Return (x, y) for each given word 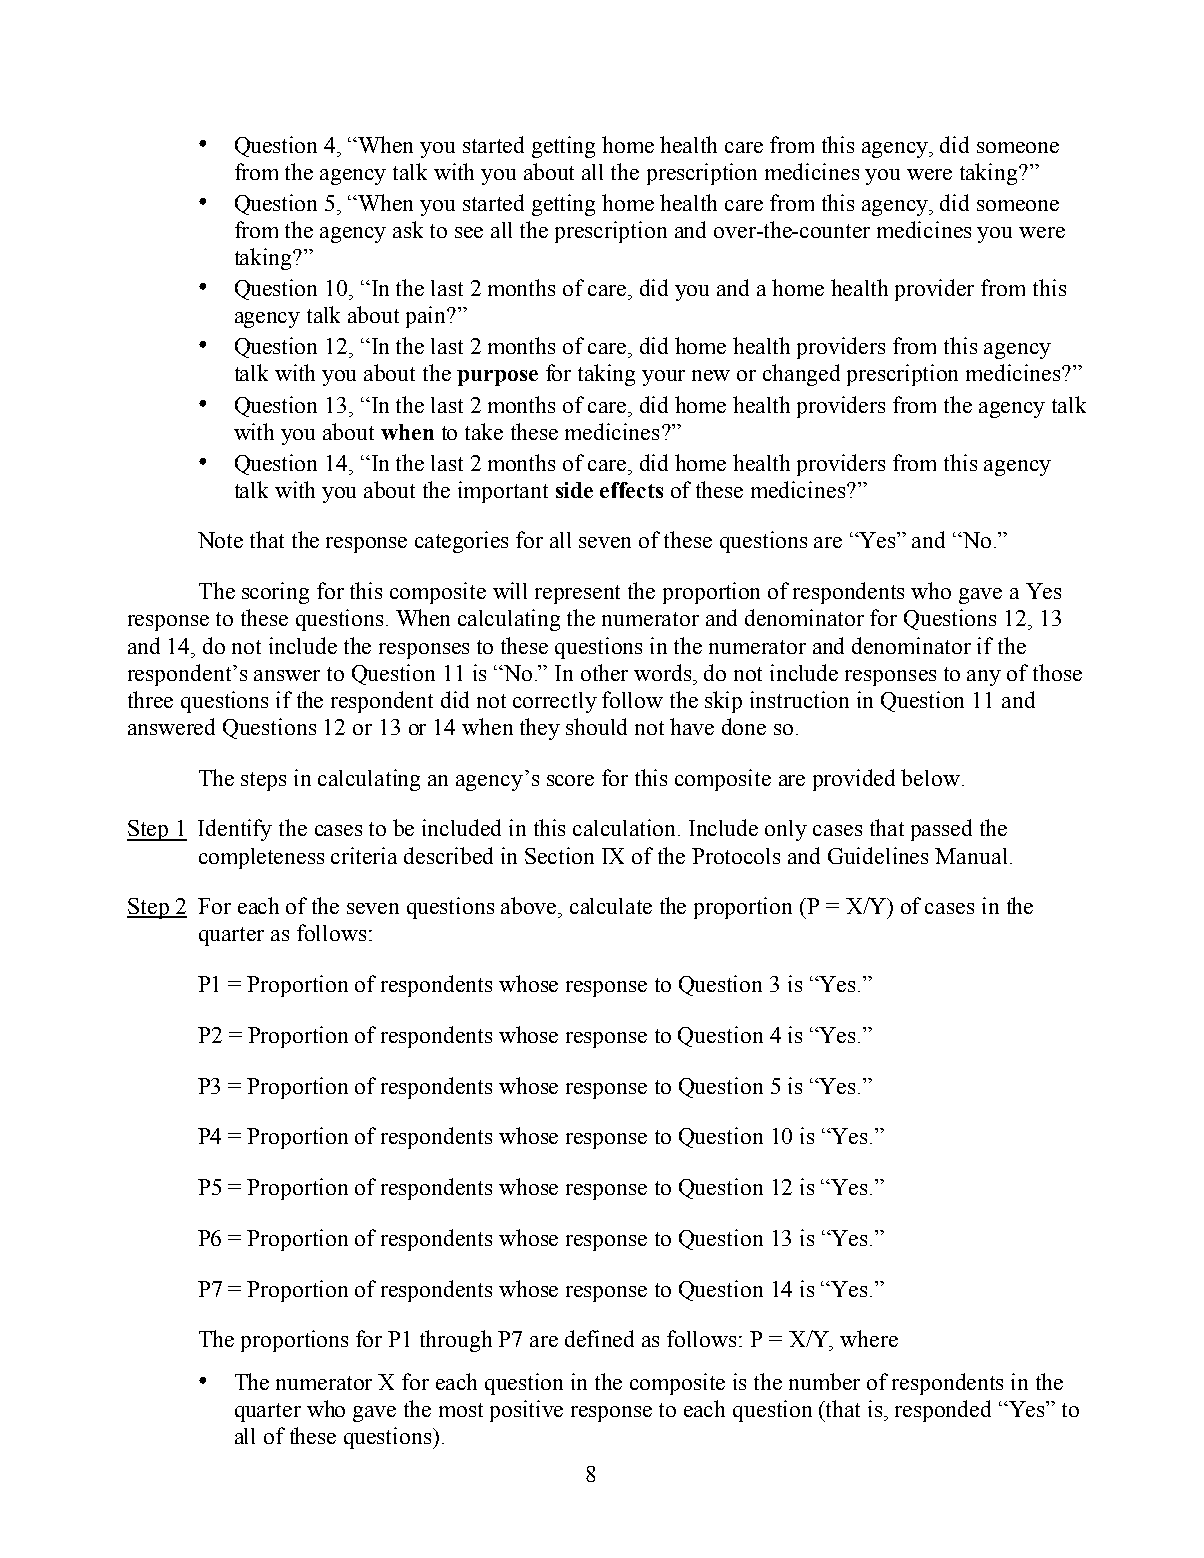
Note (220, 540)
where (869, 1338)
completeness (261, 858)
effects (631, 490)
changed (801, 375)
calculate (611, 906)
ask (408, 229)
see (469, 232)
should (596, 726)
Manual (971, 856)
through (456, 1341)
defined (599, 1338)
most (461, 1410)
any (984, 678)
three (150, 699)
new (711, 375)
